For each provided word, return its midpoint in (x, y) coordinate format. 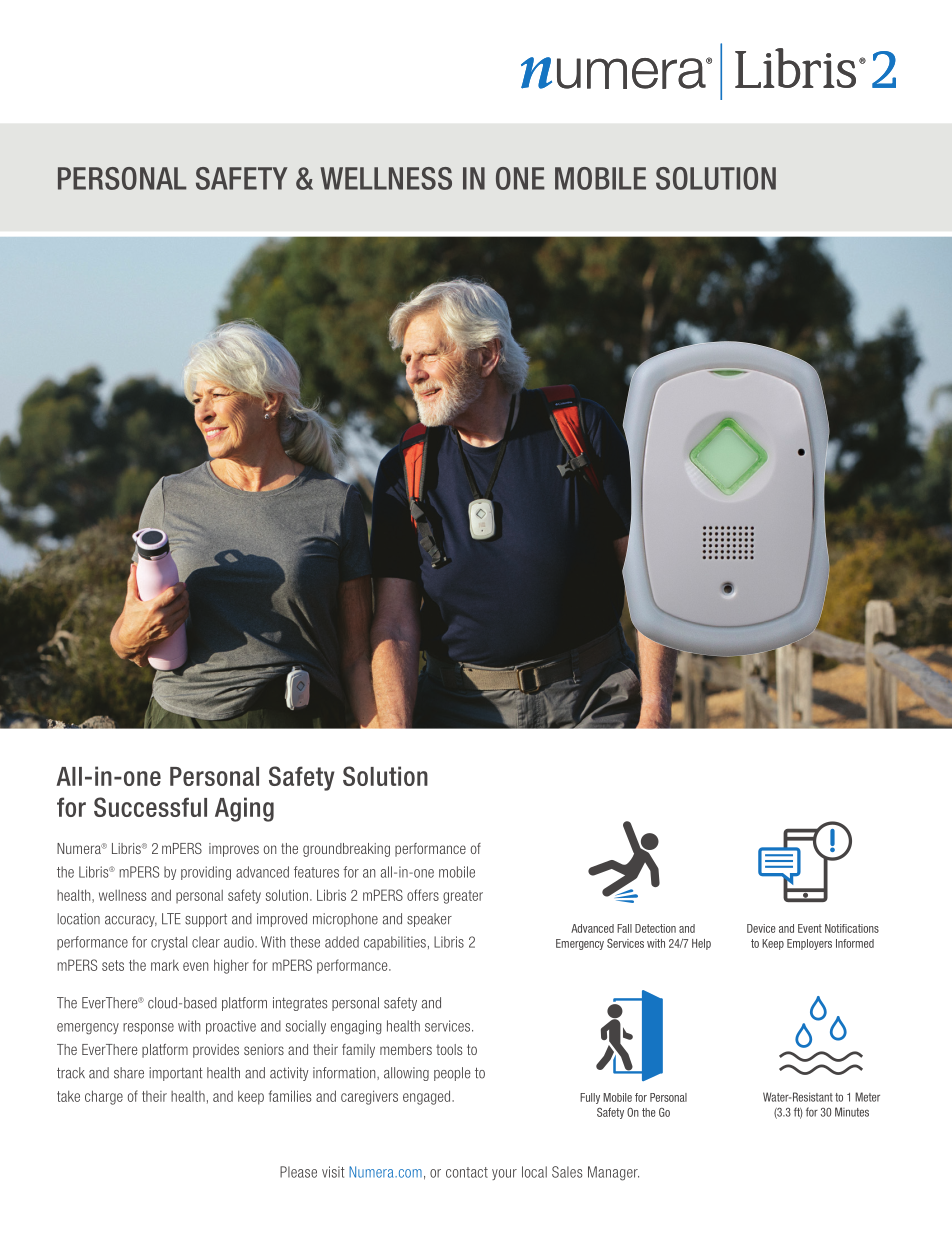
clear (206, 942)
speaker (429, 920)
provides (216, 1051)
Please (298, 1172)
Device (761, 928)
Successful (150, 807)
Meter (867, 1097)
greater (463, 897)
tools (449, 1049)
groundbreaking (346, 850)
